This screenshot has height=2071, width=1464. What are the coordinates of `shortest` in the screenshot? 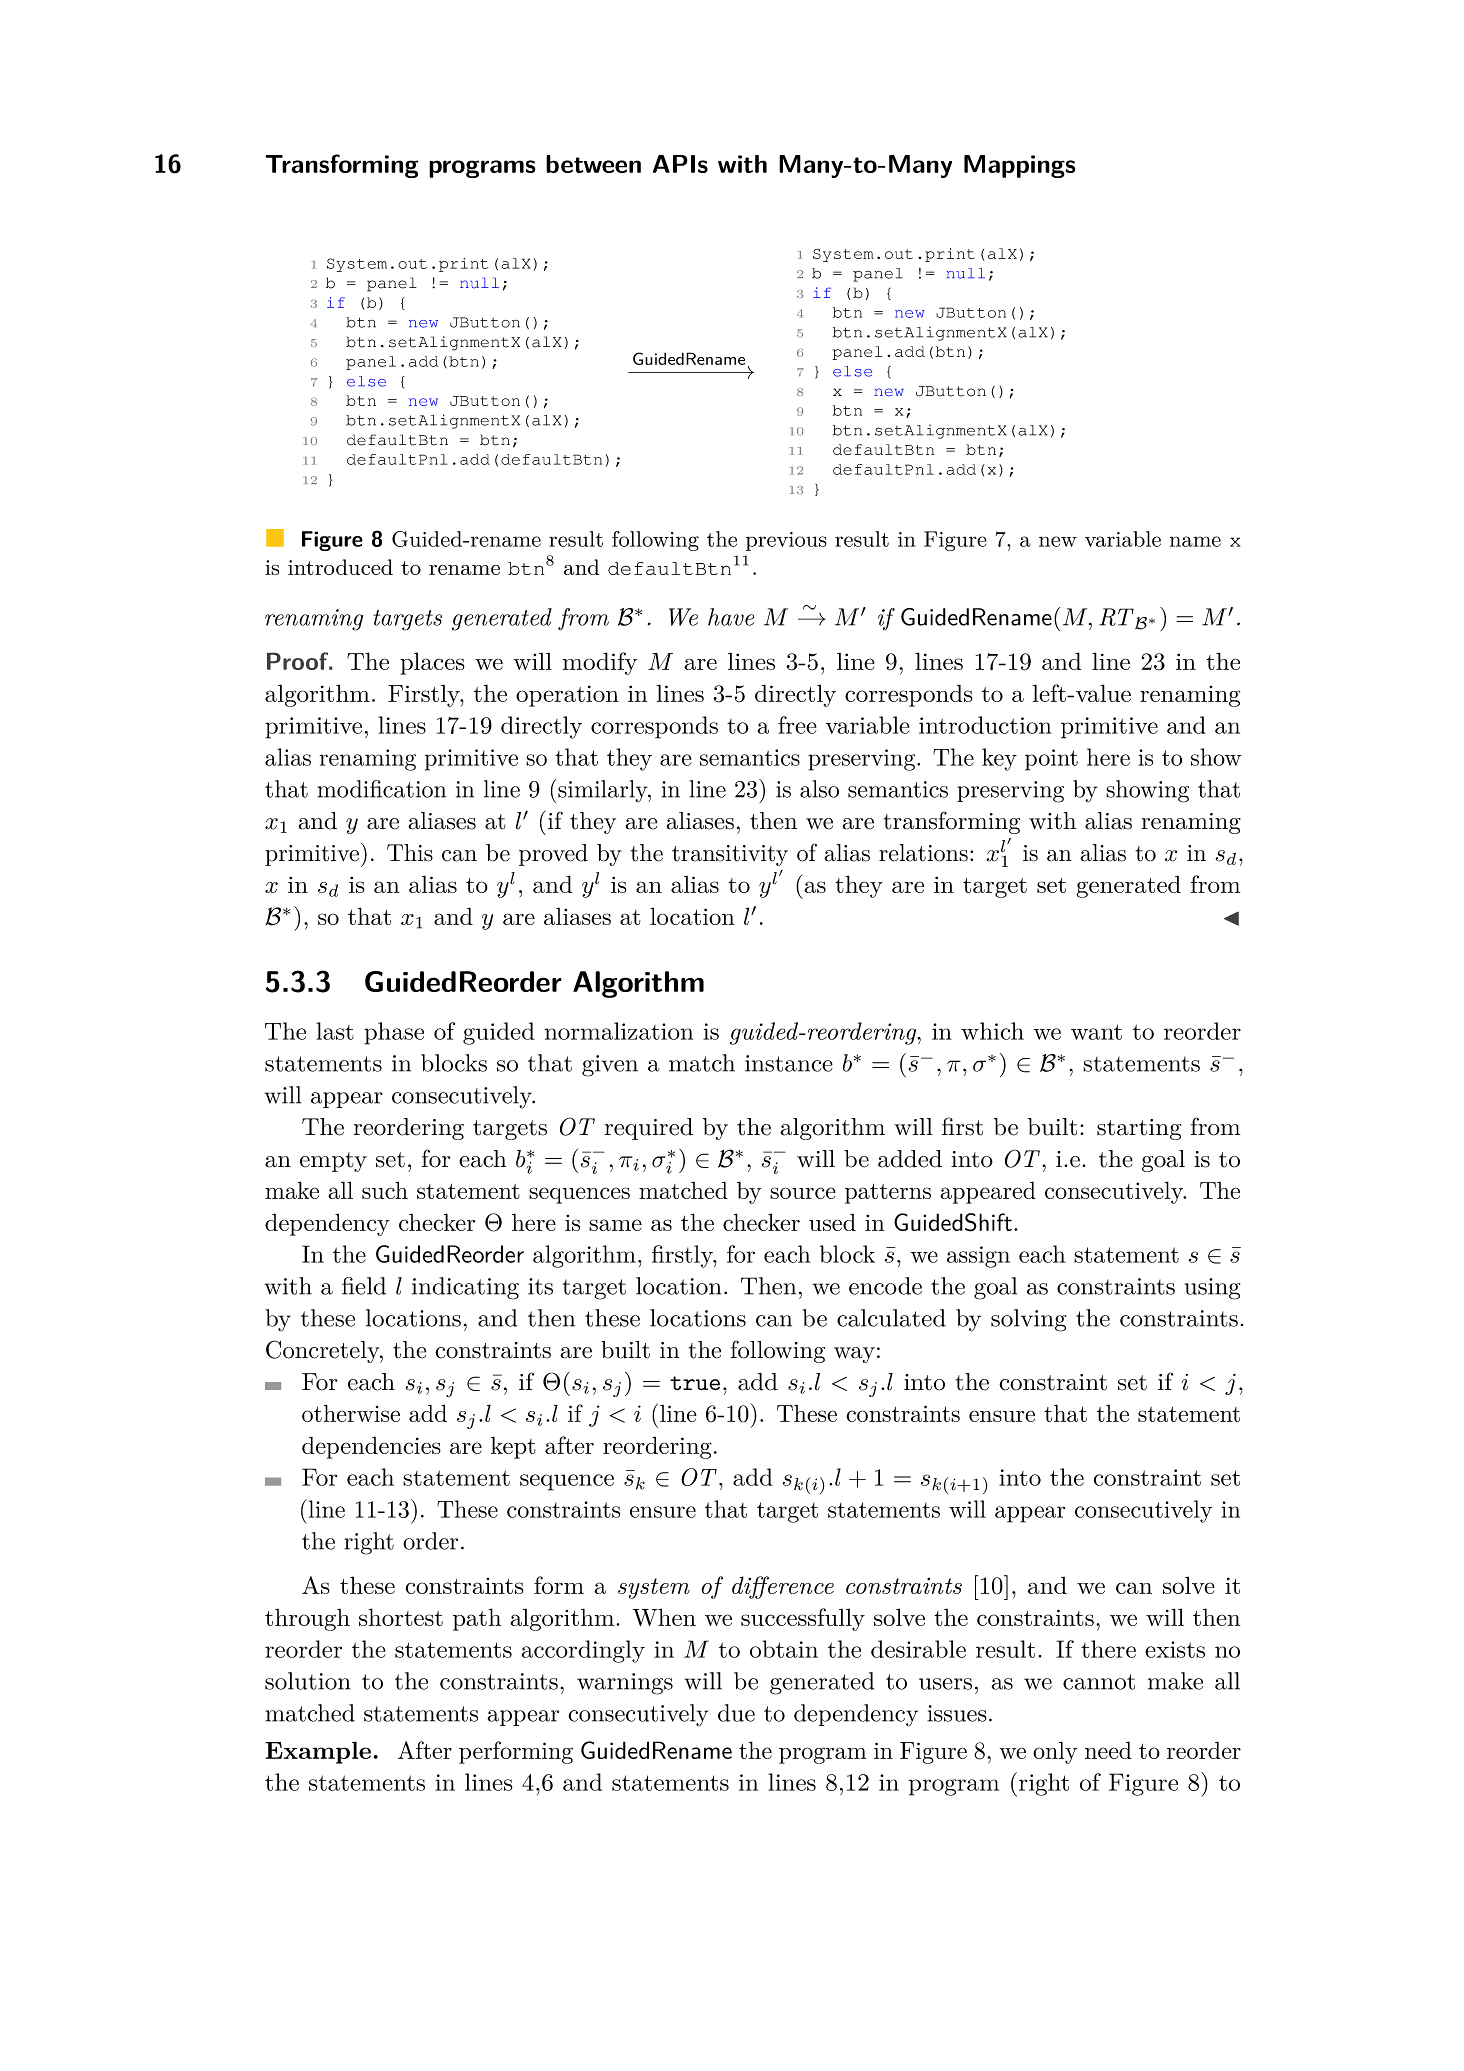 It's located at (401, 1617).
